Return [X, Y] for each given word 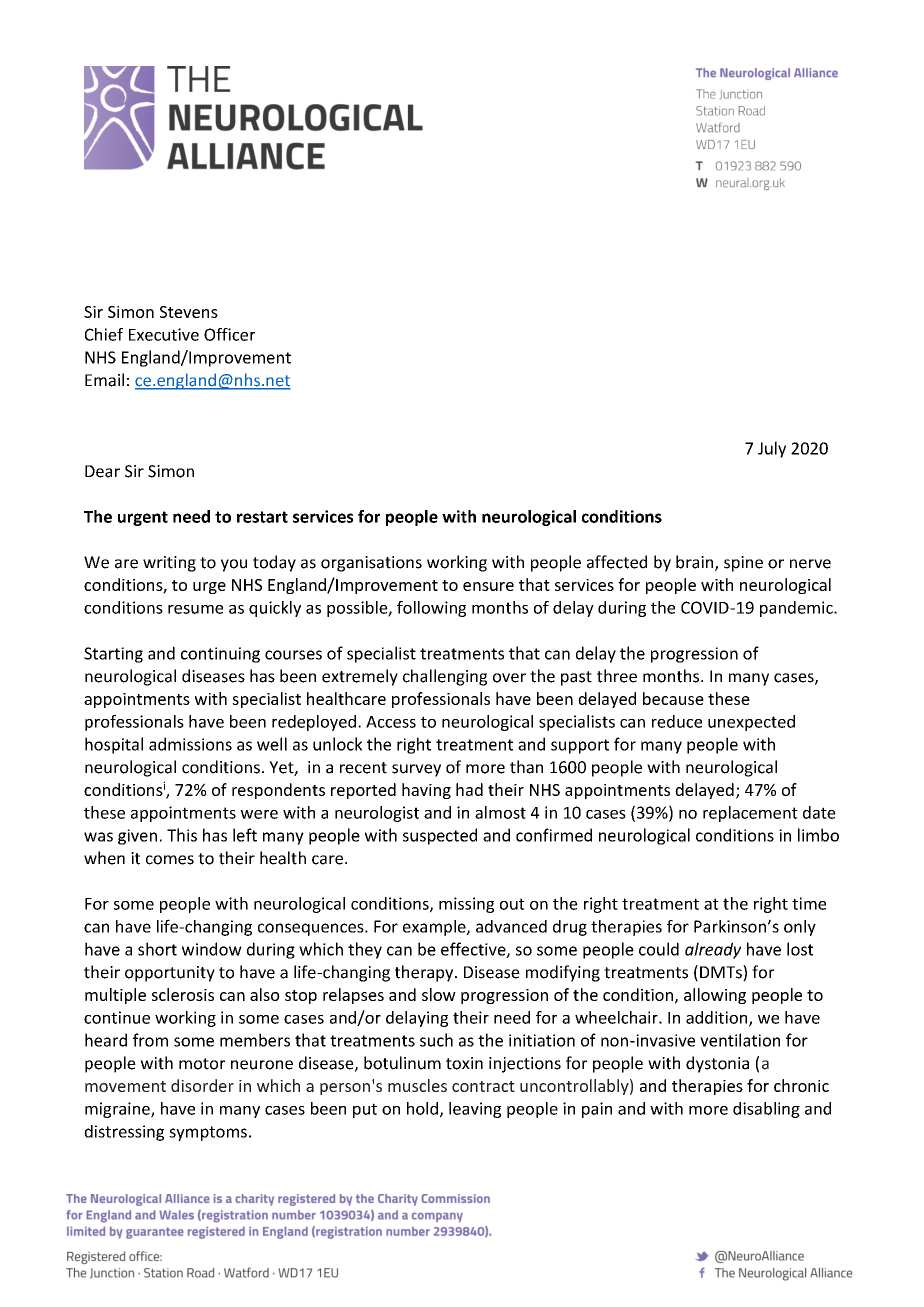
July [772, 449]
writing [169, 564]
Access [391, 722]
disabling [766, 1110]
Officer [229, 334]
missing [466, 905]
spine [743, 564]
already [713, 950]
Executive [164, 334]
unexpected [751, 723]
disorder [202, 1085]
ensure [488, 586]
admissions [190, 744]
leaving [475, 1110]
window [212, 949]
